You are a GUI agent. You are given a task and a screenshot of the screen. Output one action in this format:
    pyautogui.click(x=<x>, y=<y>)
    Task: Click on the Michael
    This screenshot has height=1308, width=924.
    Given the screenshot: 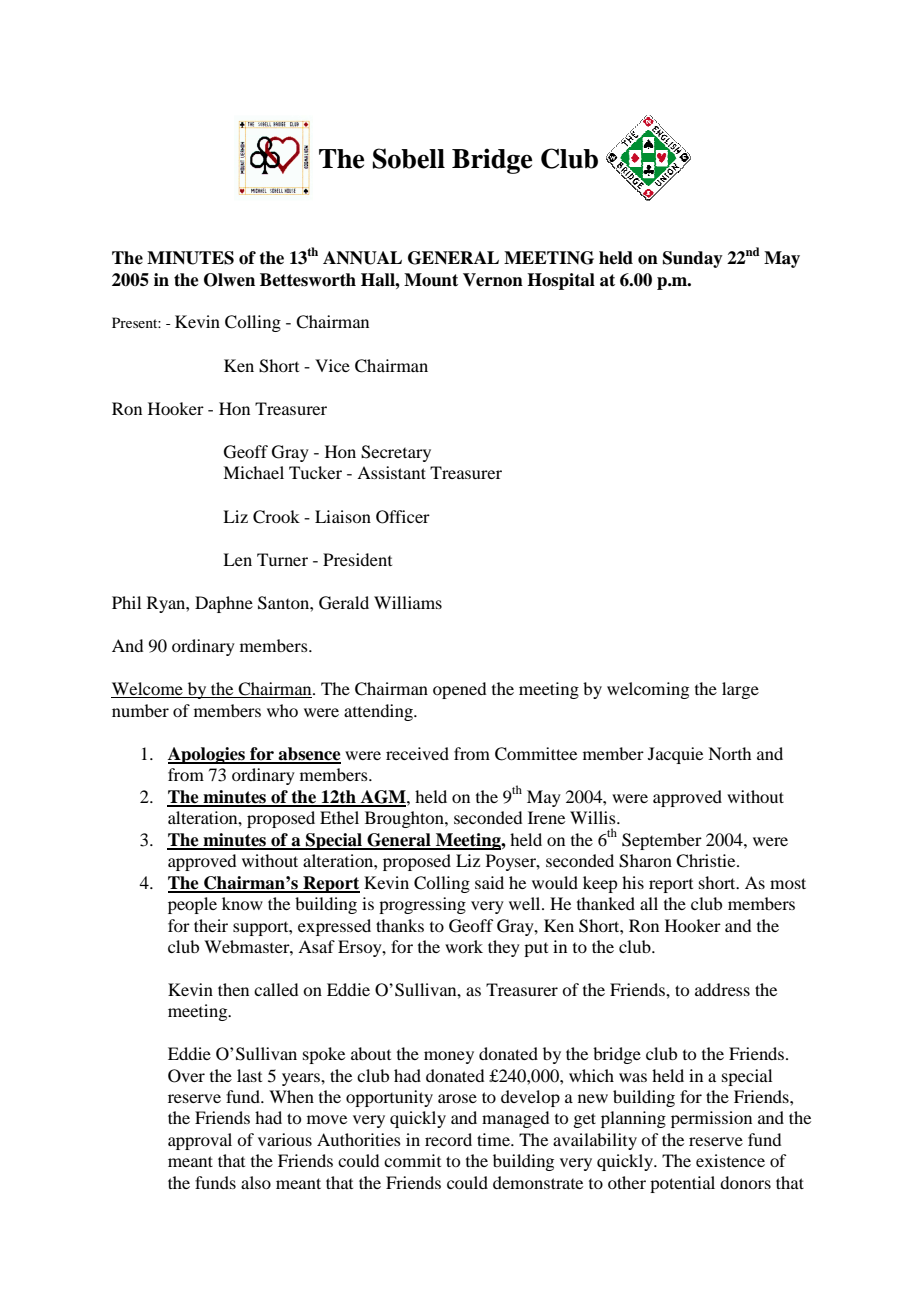 What is the action you would take?
    pyautogui.click(x=253, y=472)
